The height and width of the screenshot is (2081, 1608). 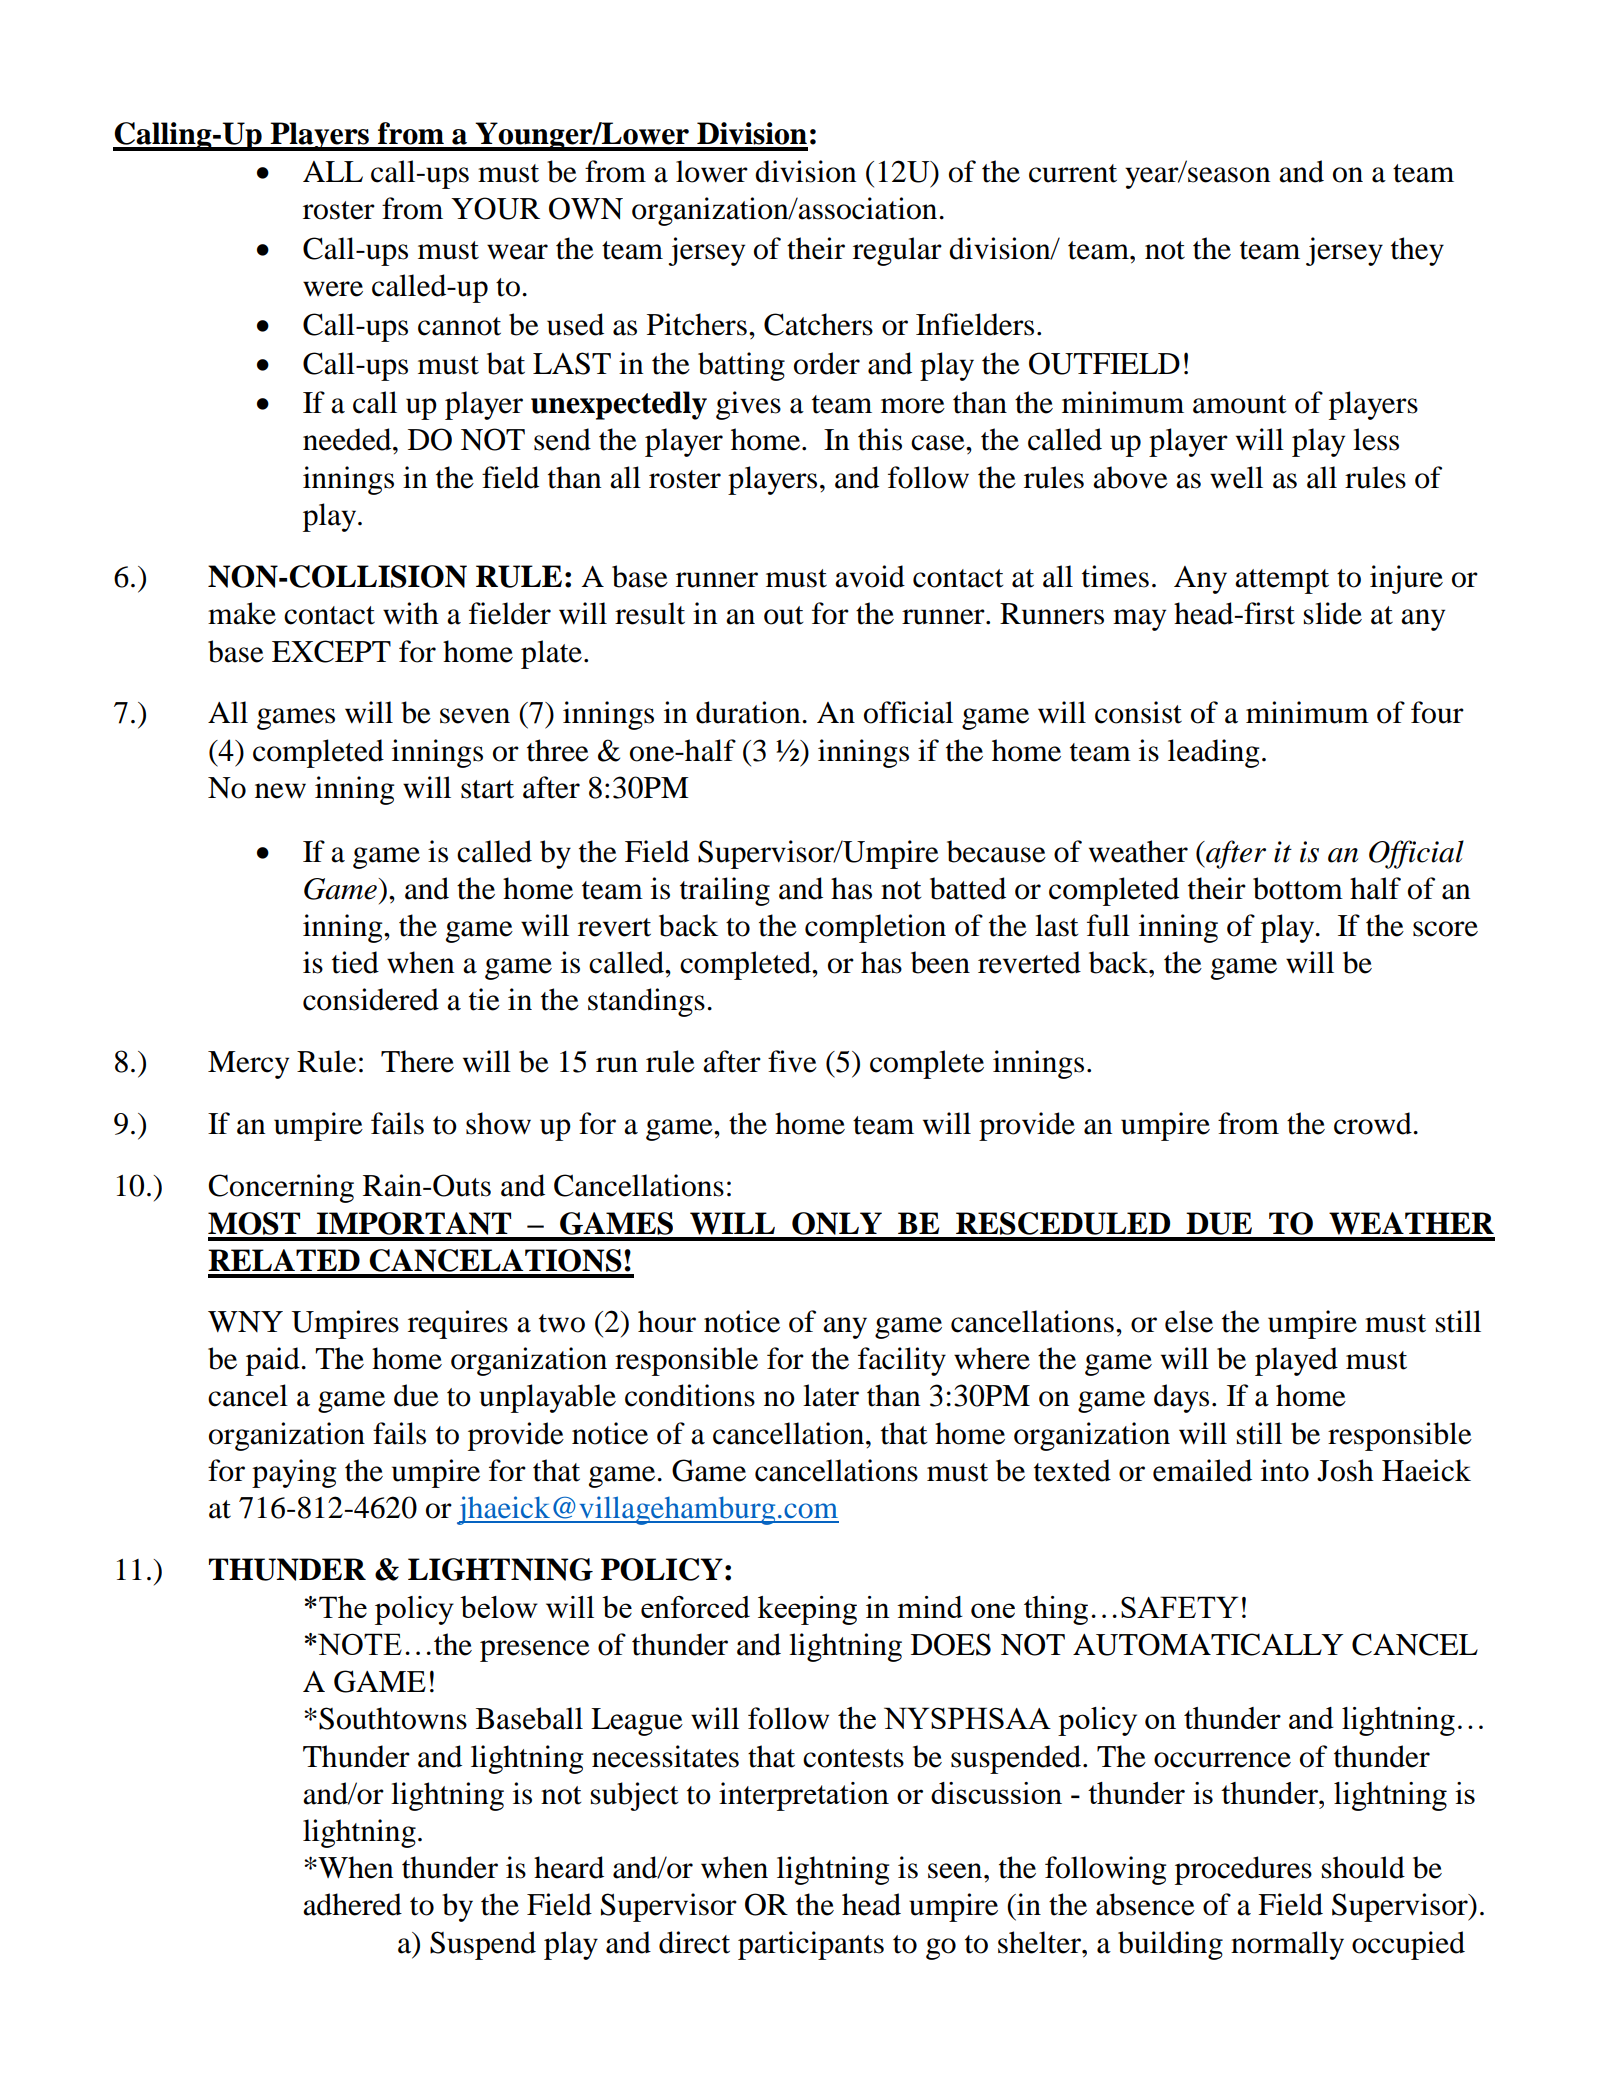 I want to click on regular, so click(x=897, y=251).
